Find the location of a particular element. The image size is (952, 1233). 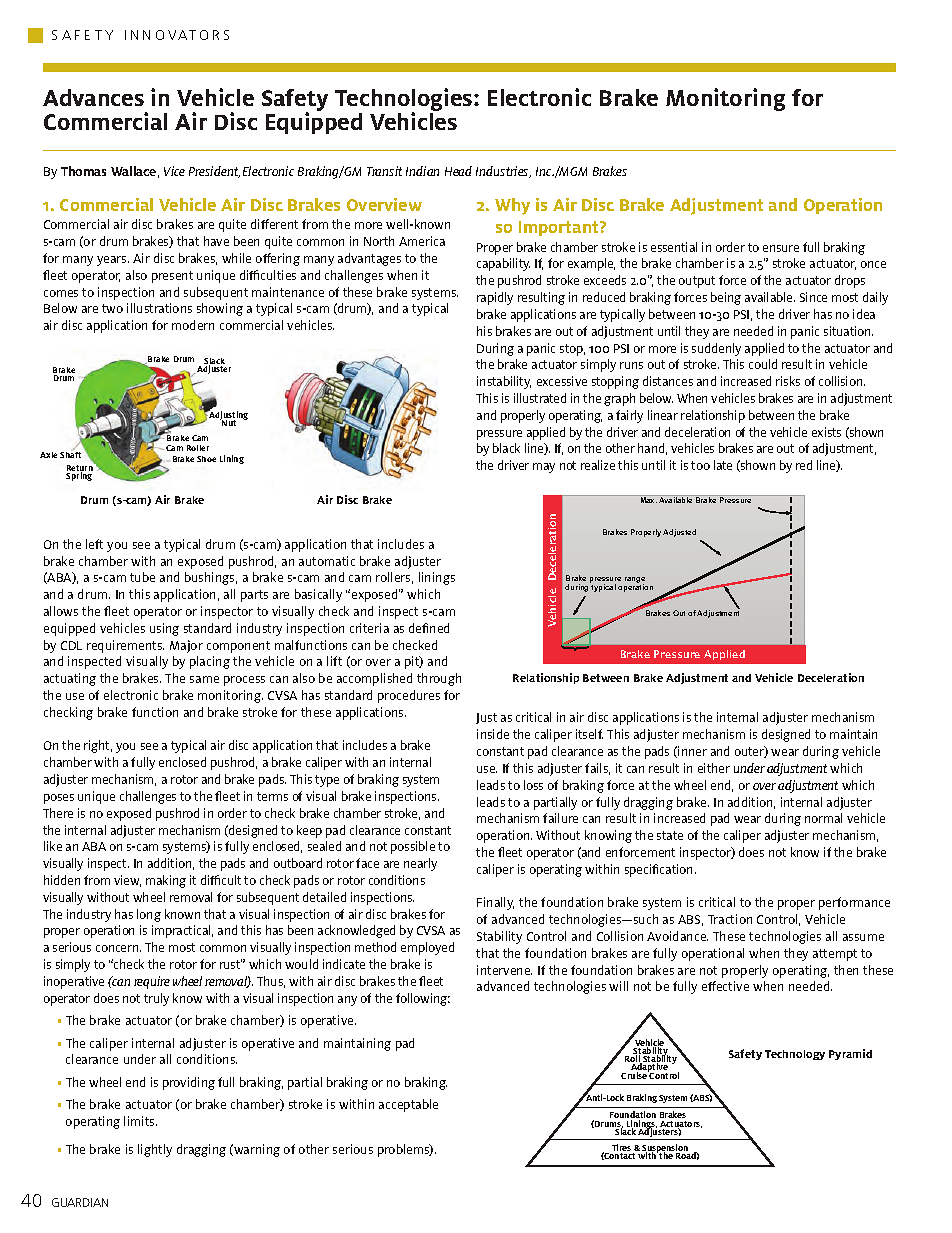

normal is located at coordinates (823, 818).
